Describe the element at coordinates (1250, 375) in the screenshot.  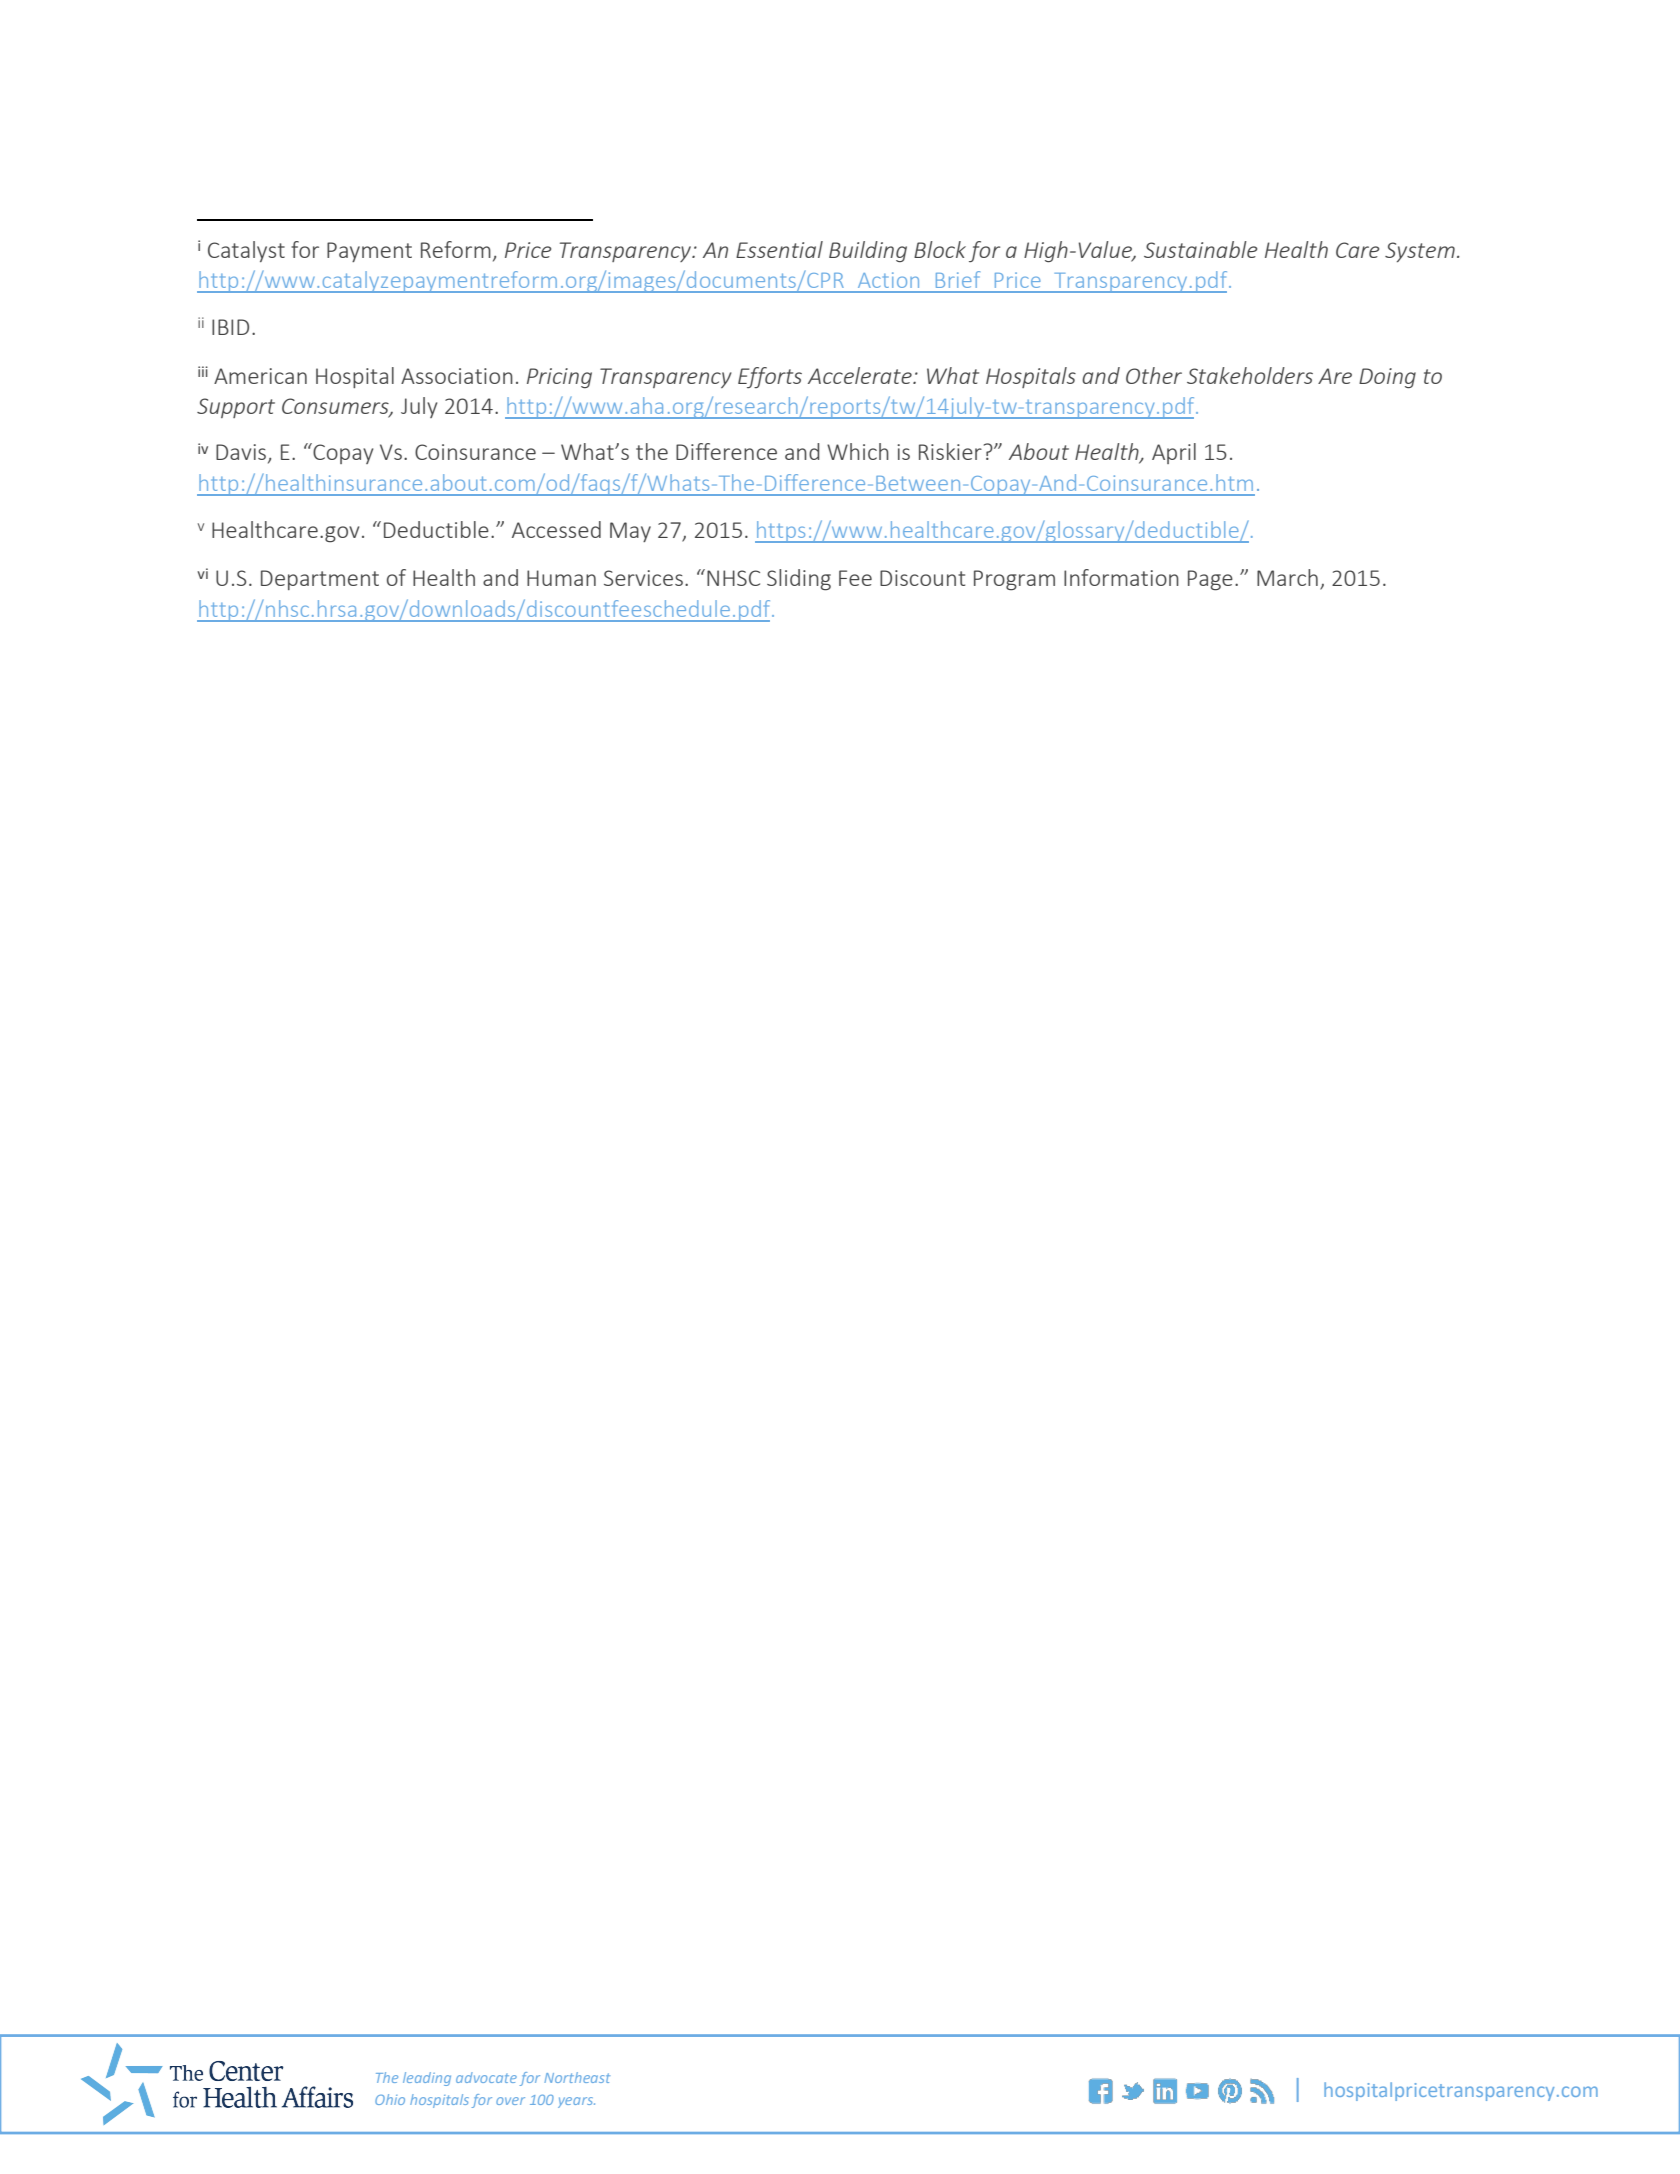
I see `Stakeholders` at that location.
